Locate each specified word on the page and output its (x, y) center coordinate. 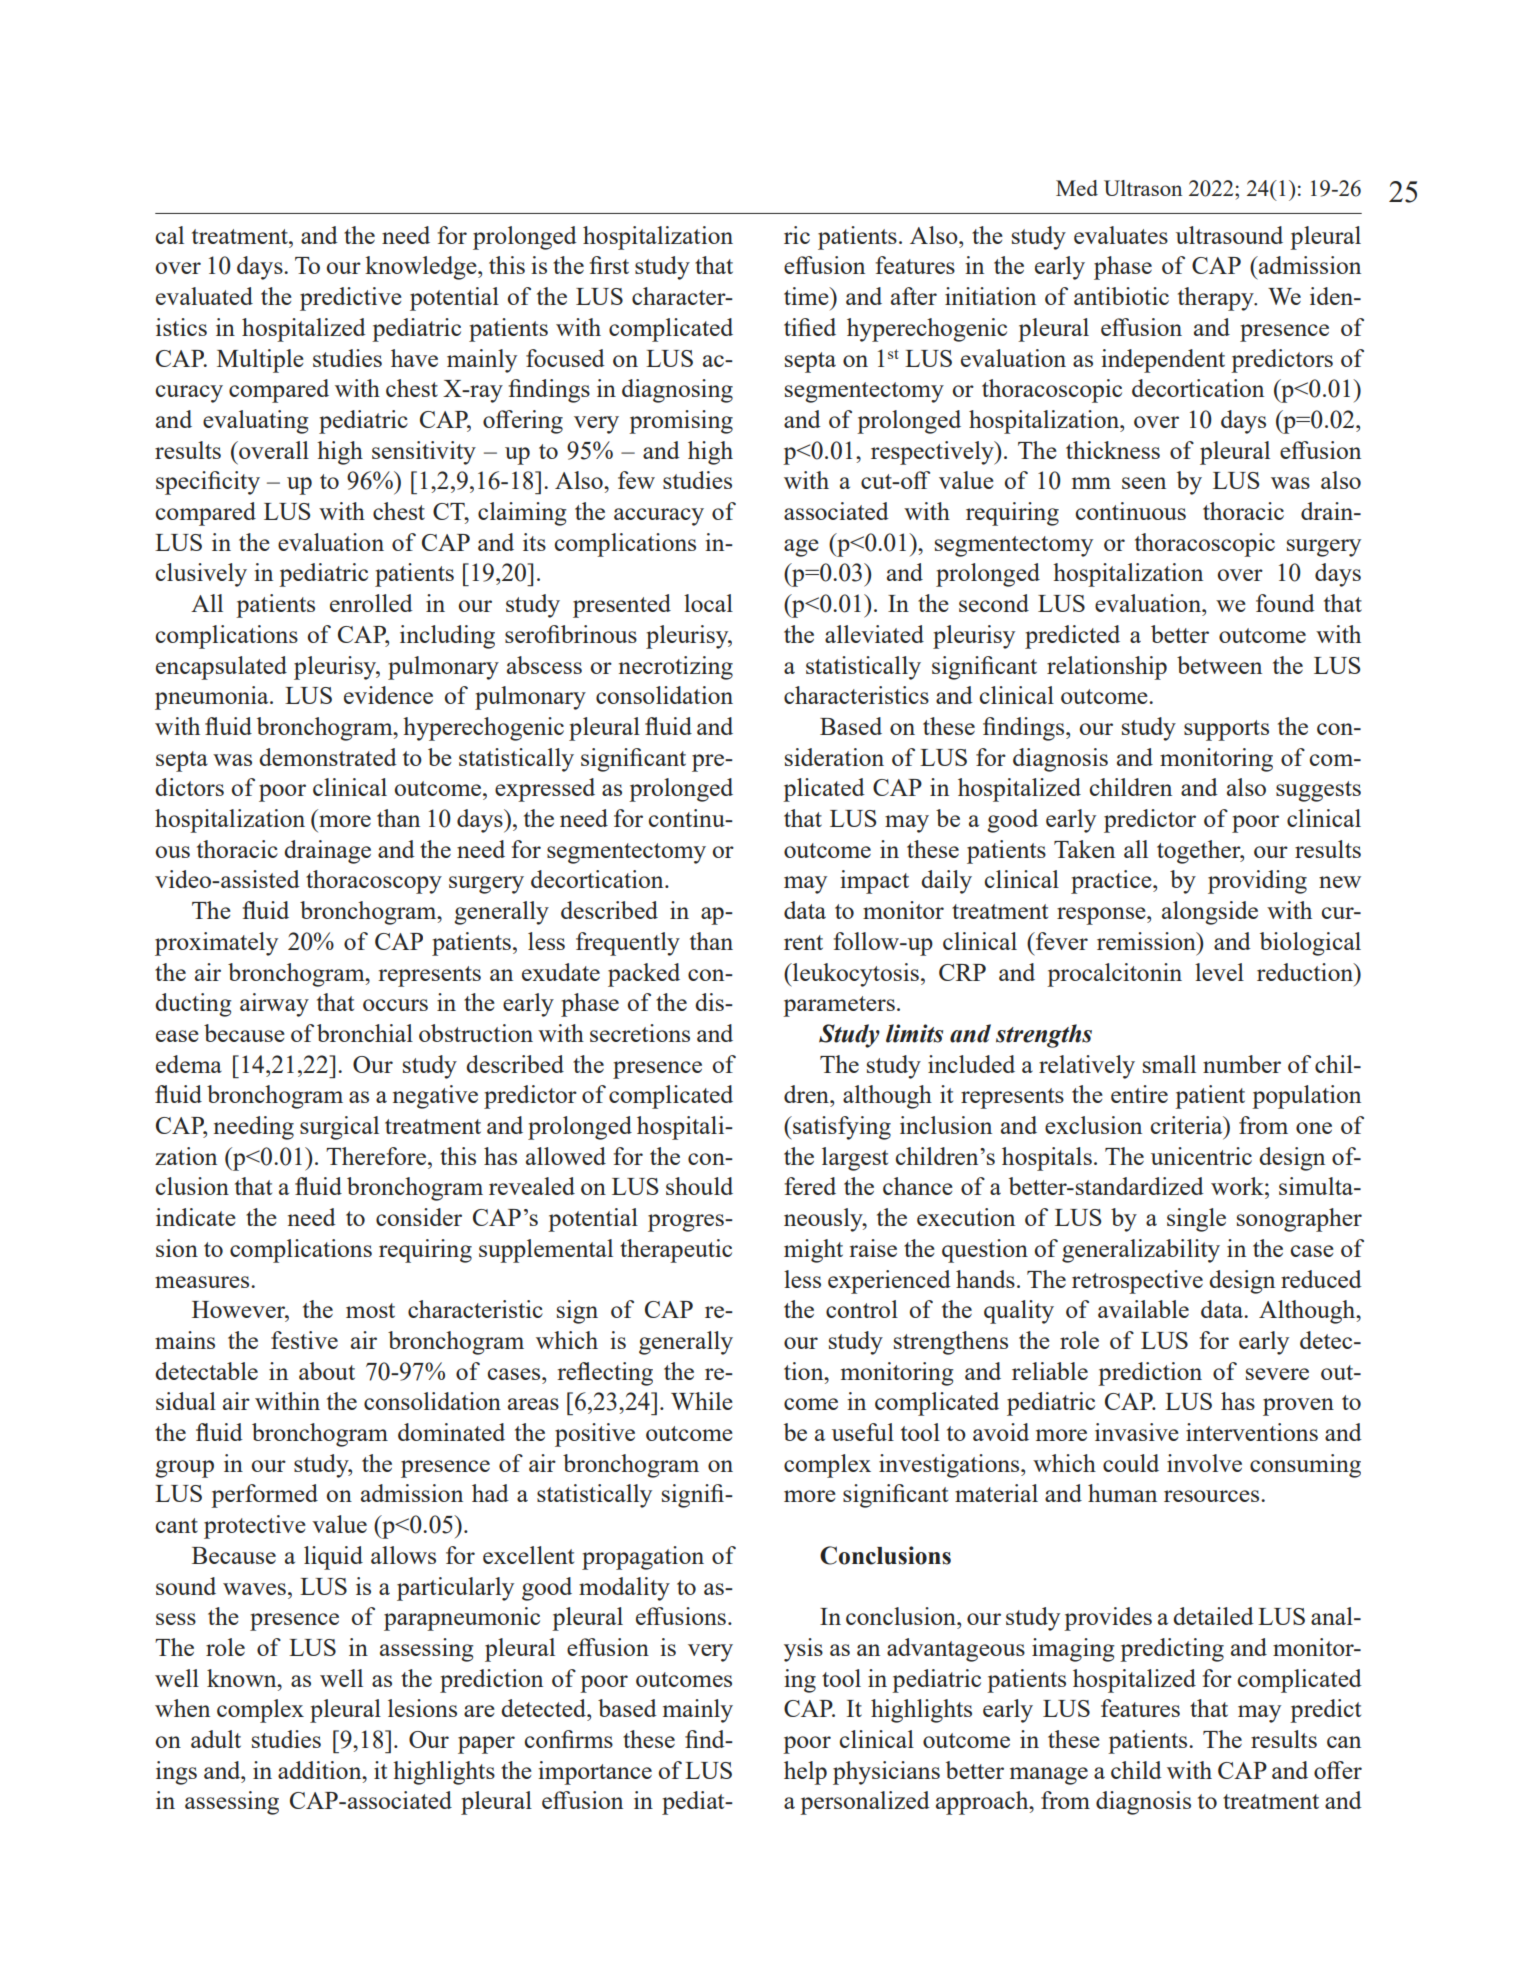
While (702, 1401)
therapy (1217, 299)
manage (1049, 1776)
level (1219, 972)
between (1219, 665)
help (805, 1773)
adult (216, 1739)
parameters (839, 1006)
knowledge (422, 268)
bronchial (365, 1033)
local (708, 603)
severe (1277, 1374)
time (807, 296)
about (327, 1371)
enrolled (371, 603)
